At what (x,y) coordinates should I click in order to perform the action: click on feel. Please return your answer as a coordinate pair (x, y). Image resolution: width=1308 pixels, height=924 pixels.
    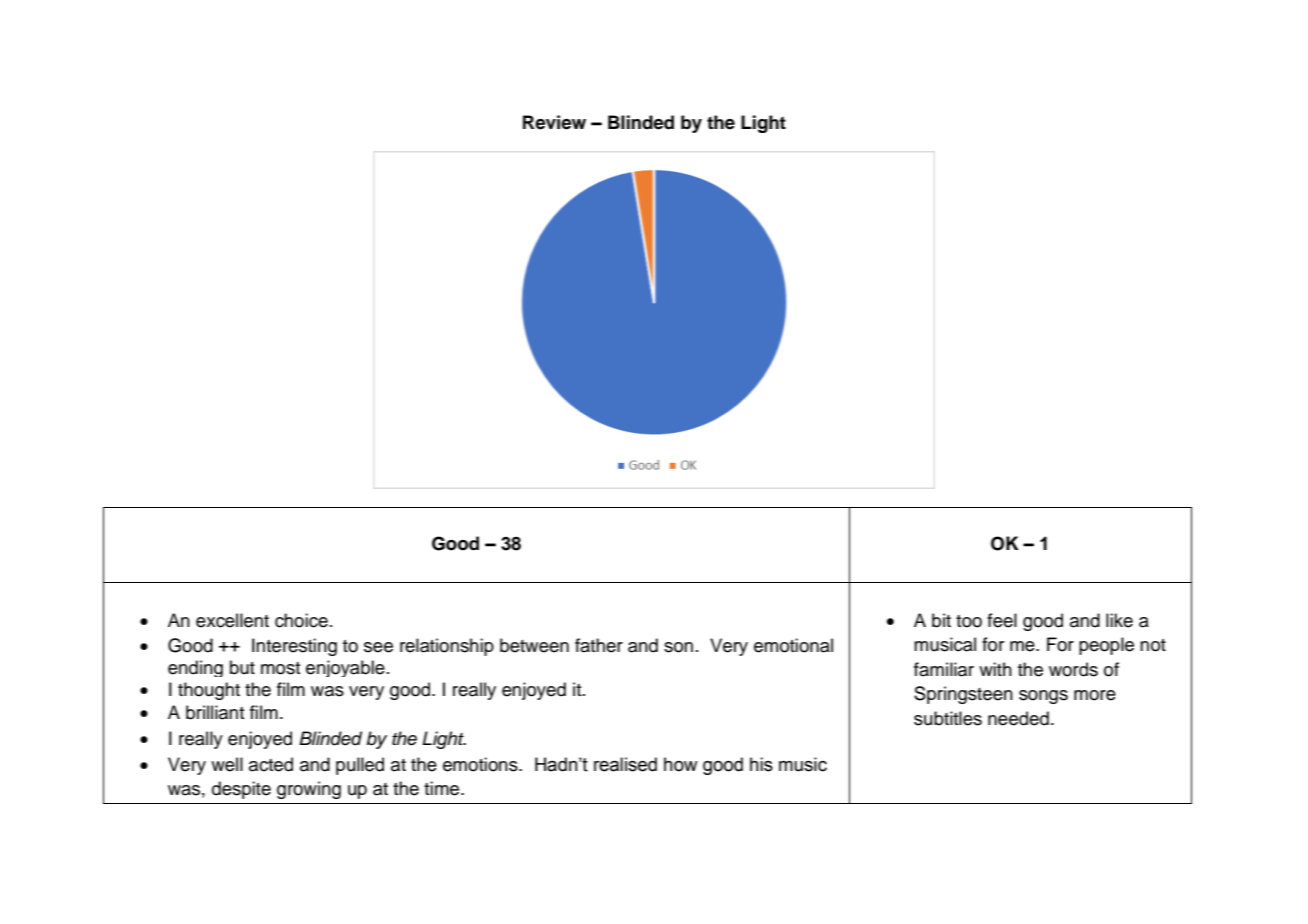
    Looking at the image, I should click on (1002, 620).
